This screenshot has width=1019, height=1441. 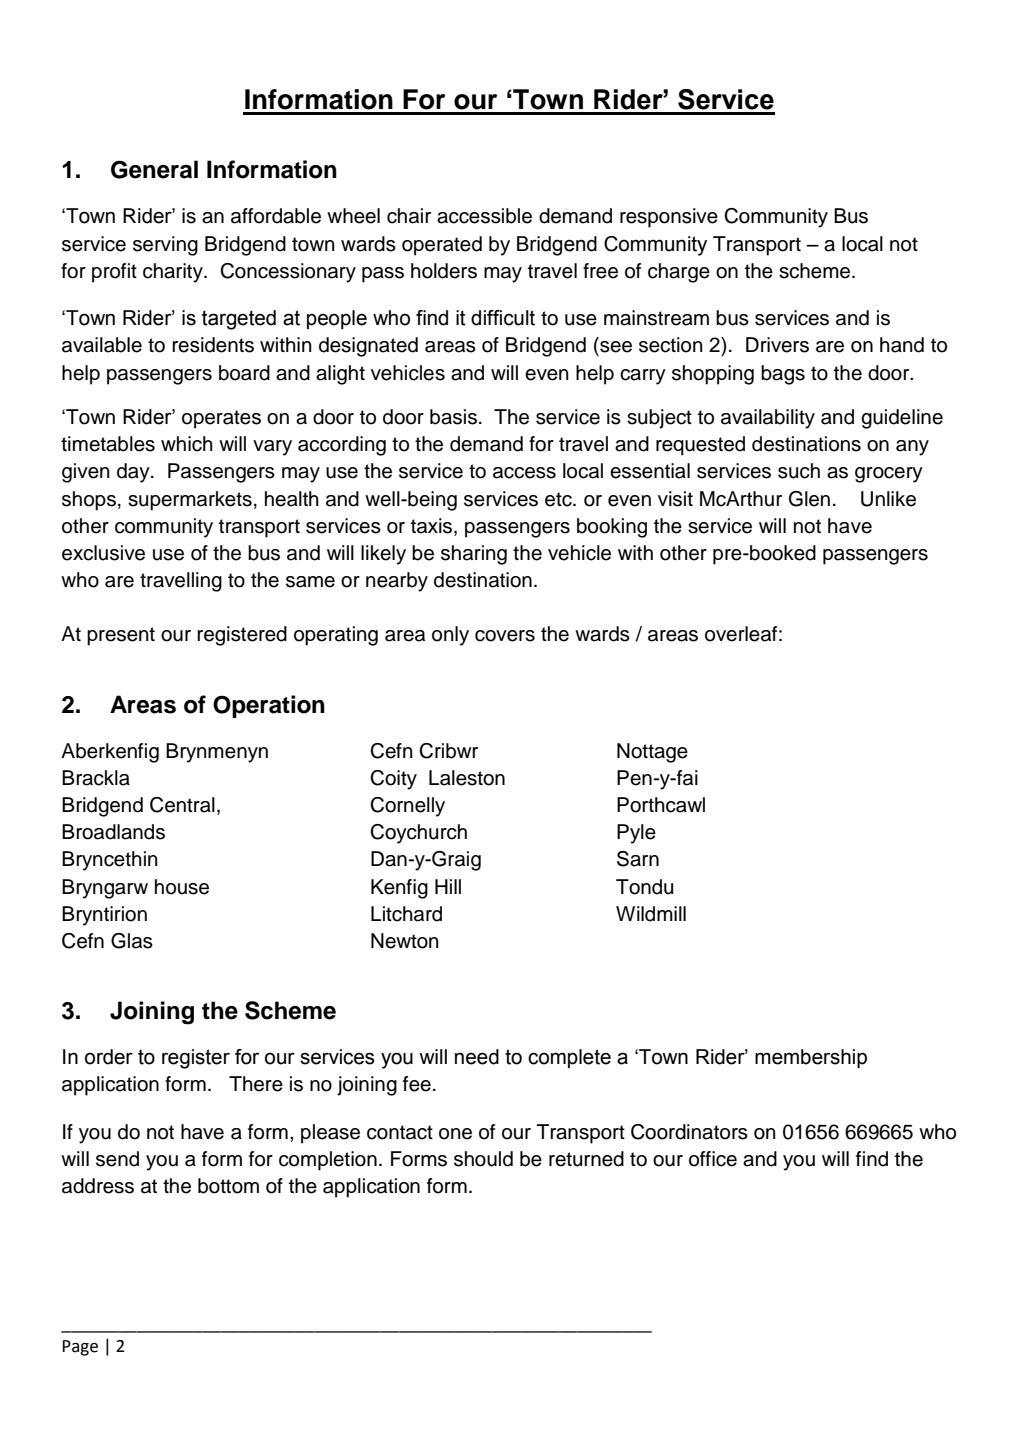 What do you see at coordinates (80, 1348) in the screenshot?
I see `Page` at bounding box center [80, 1348].
